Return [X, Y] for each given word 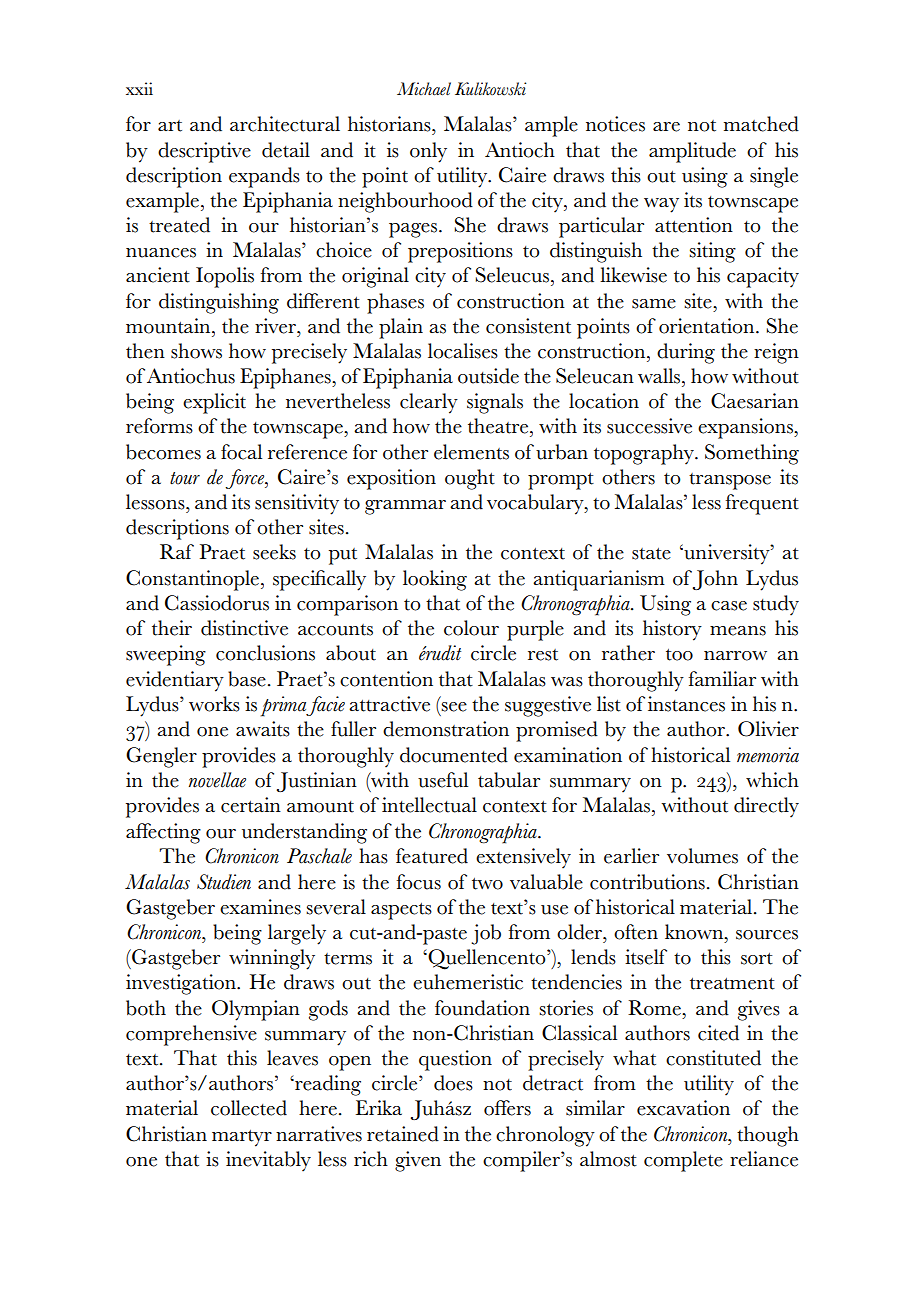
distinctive [244, 628]
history [672, 630]
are [666, 127]
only [428, 152]
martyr [242, 1138]
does [453, 1083]
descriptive [204, 152]
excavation [683, 1108]
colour [471, 628]
